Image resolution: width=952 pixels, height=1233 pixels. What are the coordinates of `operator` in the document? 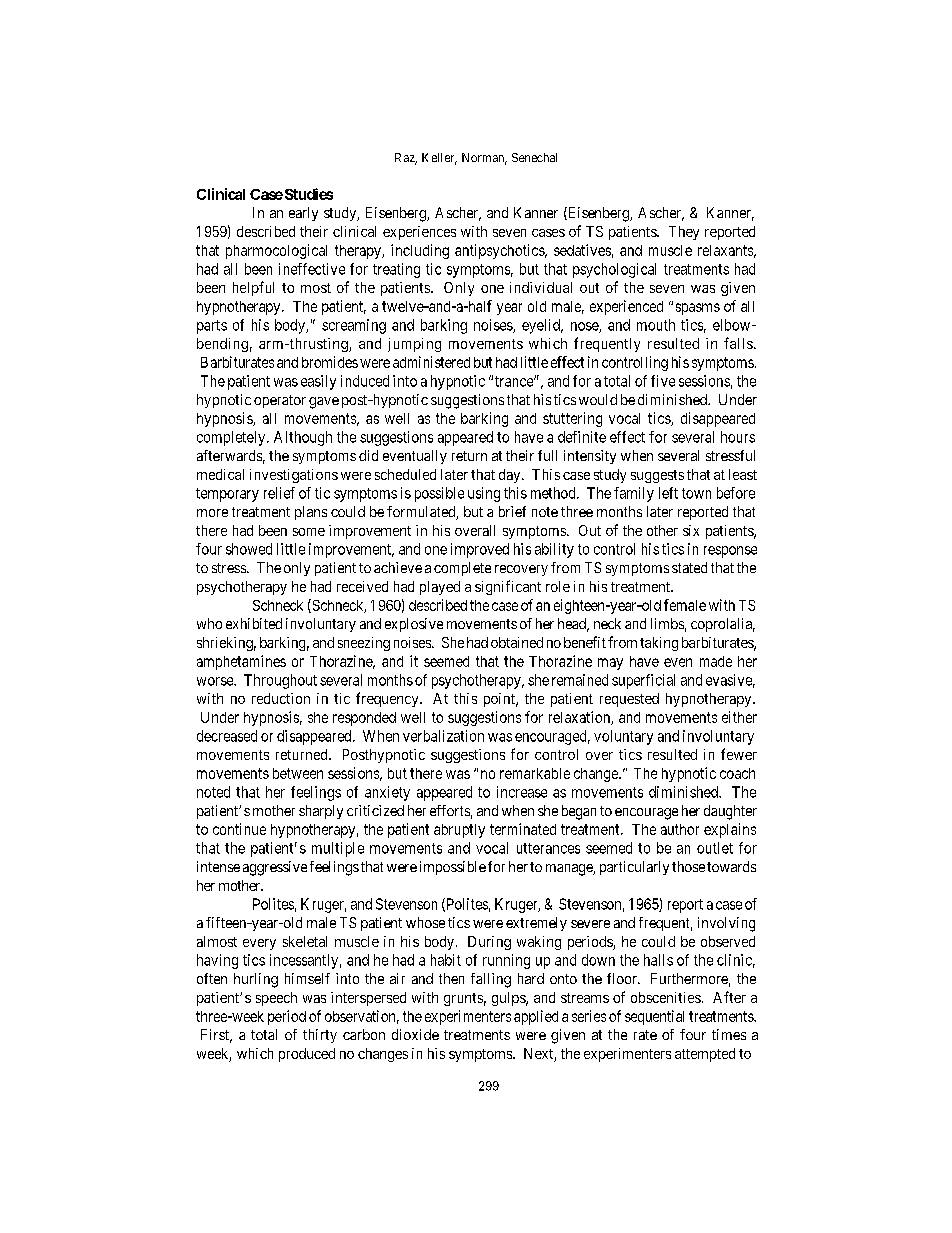 It's located at (280, 401).
